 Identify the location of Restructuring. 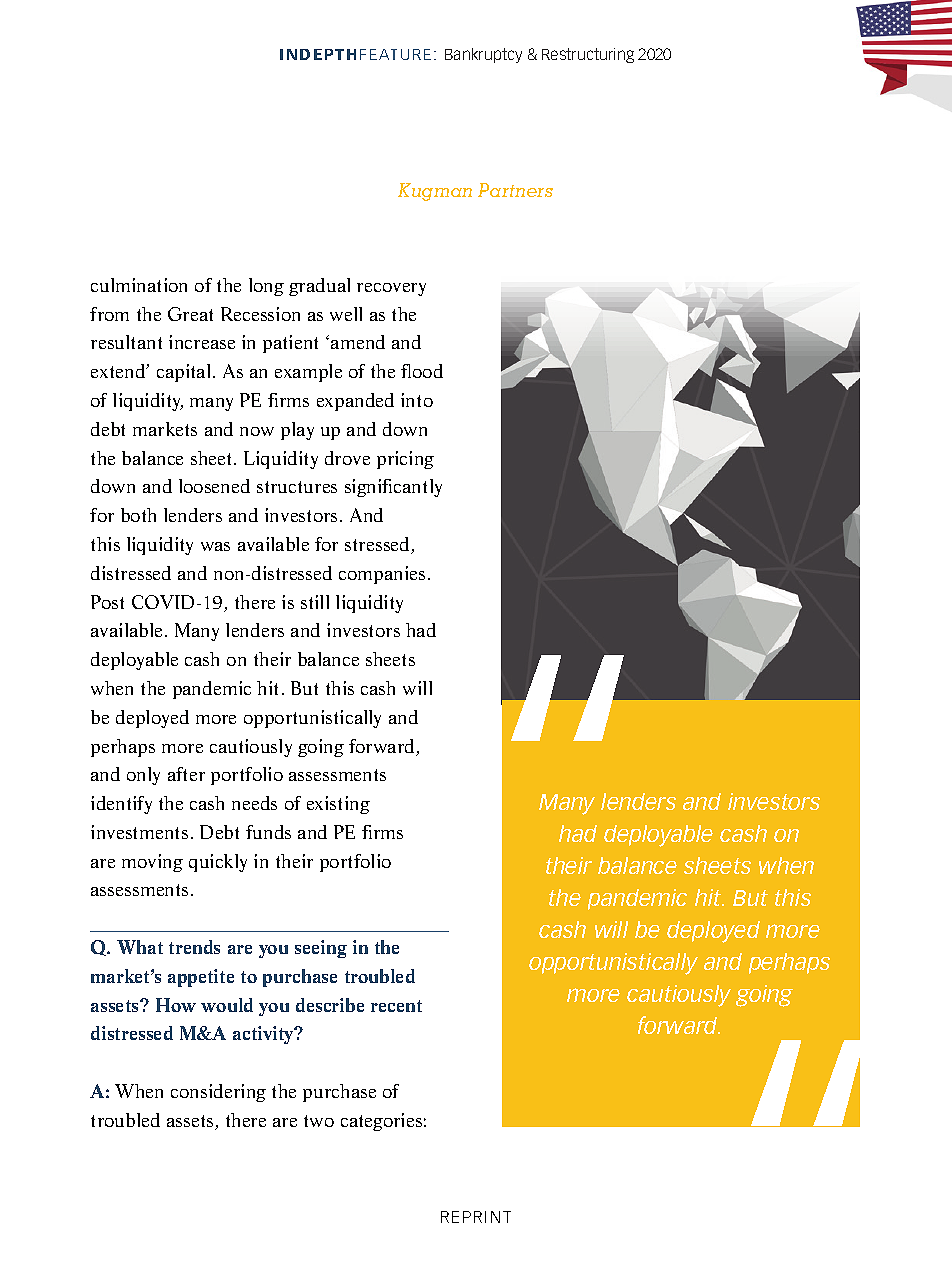
(588, 55).
